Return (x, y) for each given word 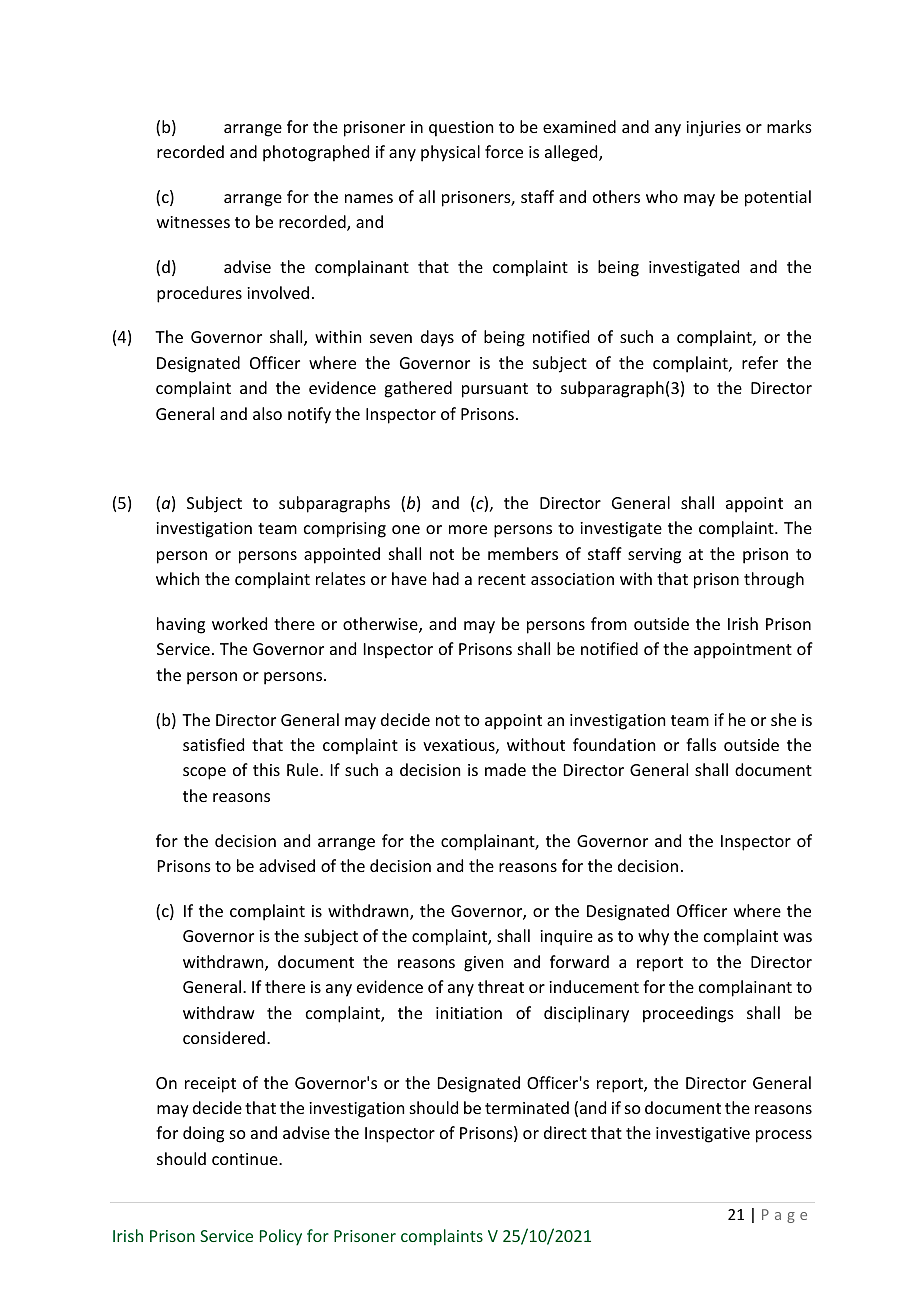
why (653, 937)
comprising (345, 530)
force (504, 151)
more (468, 529)
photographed (316, 153)
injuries (713, 129)
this (266, 769)
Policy (281, 1237)
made (505, 769)
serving (654, 556)
